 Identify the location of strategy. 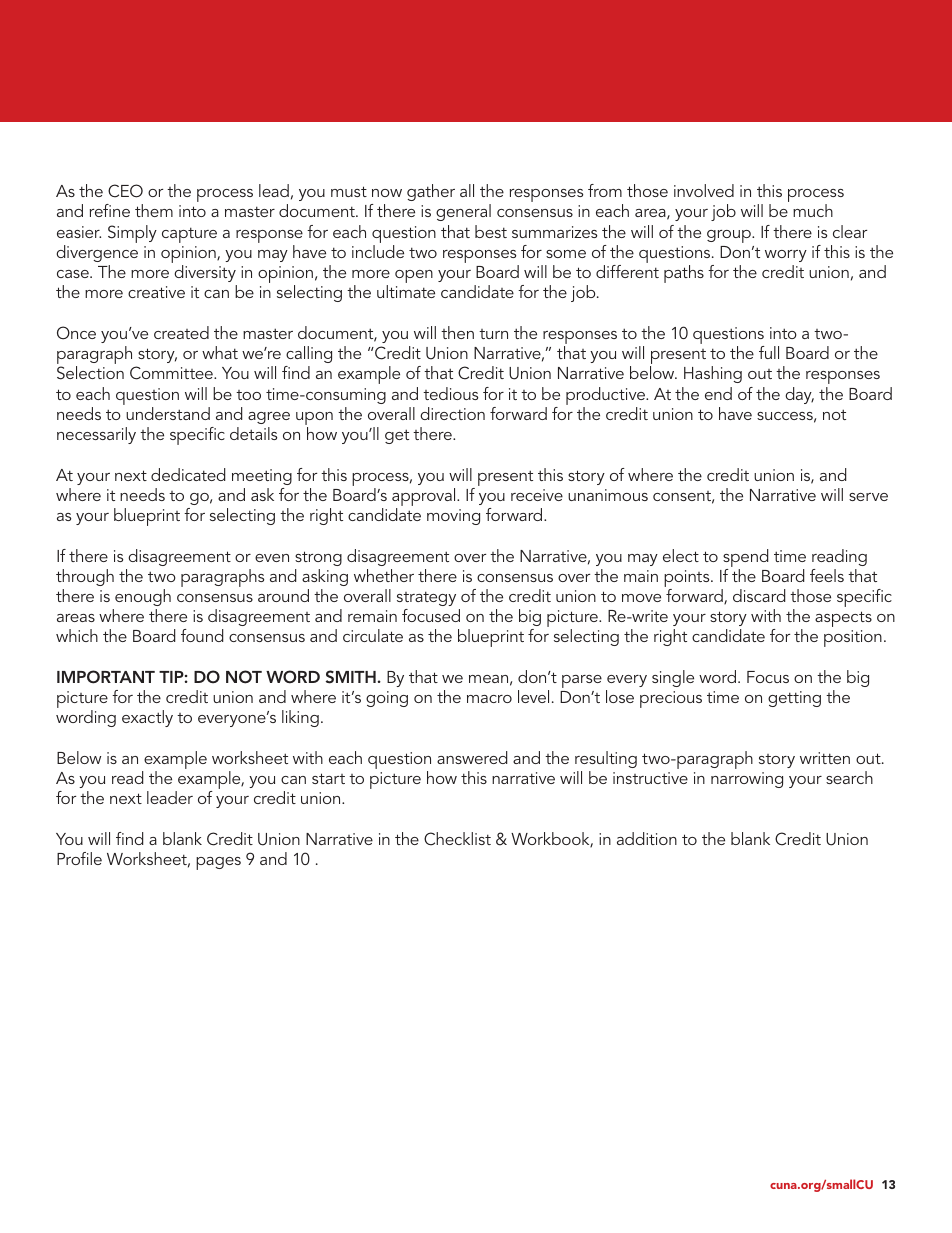
(426, 598).
